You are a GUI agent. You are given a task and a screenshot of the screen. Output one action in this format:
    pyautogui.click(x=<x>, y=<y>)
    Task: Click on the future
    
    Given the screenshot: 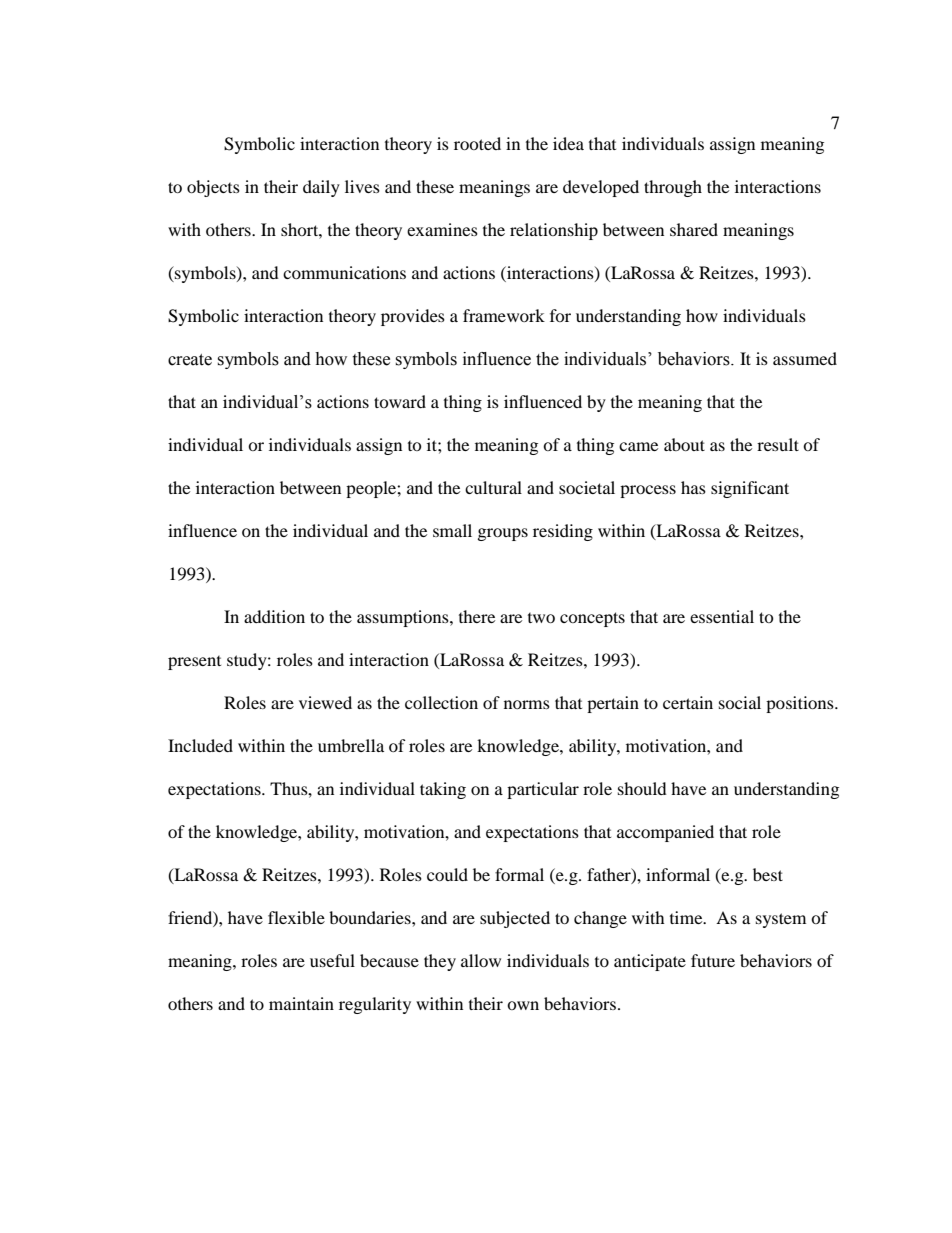 What is the action you would take?
    pyautogui.click(x=713, y=960)
